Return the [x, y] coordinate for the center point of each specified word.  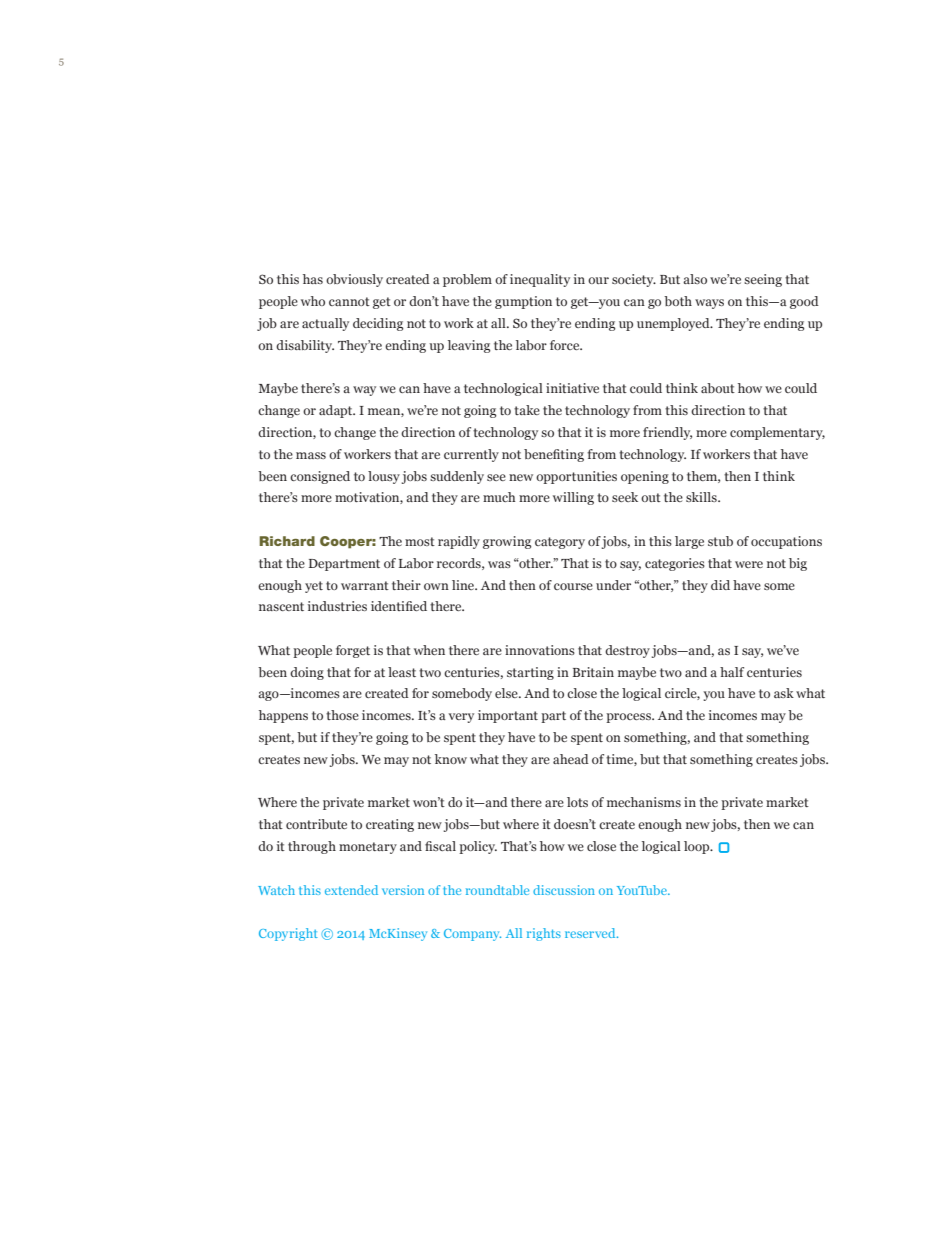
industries [337, 606]
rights [544, 934]
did [720, 585]
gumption [523, 302]
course [573, 586]
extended [351, 890]
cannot [349, 301]
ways [709, 304]
